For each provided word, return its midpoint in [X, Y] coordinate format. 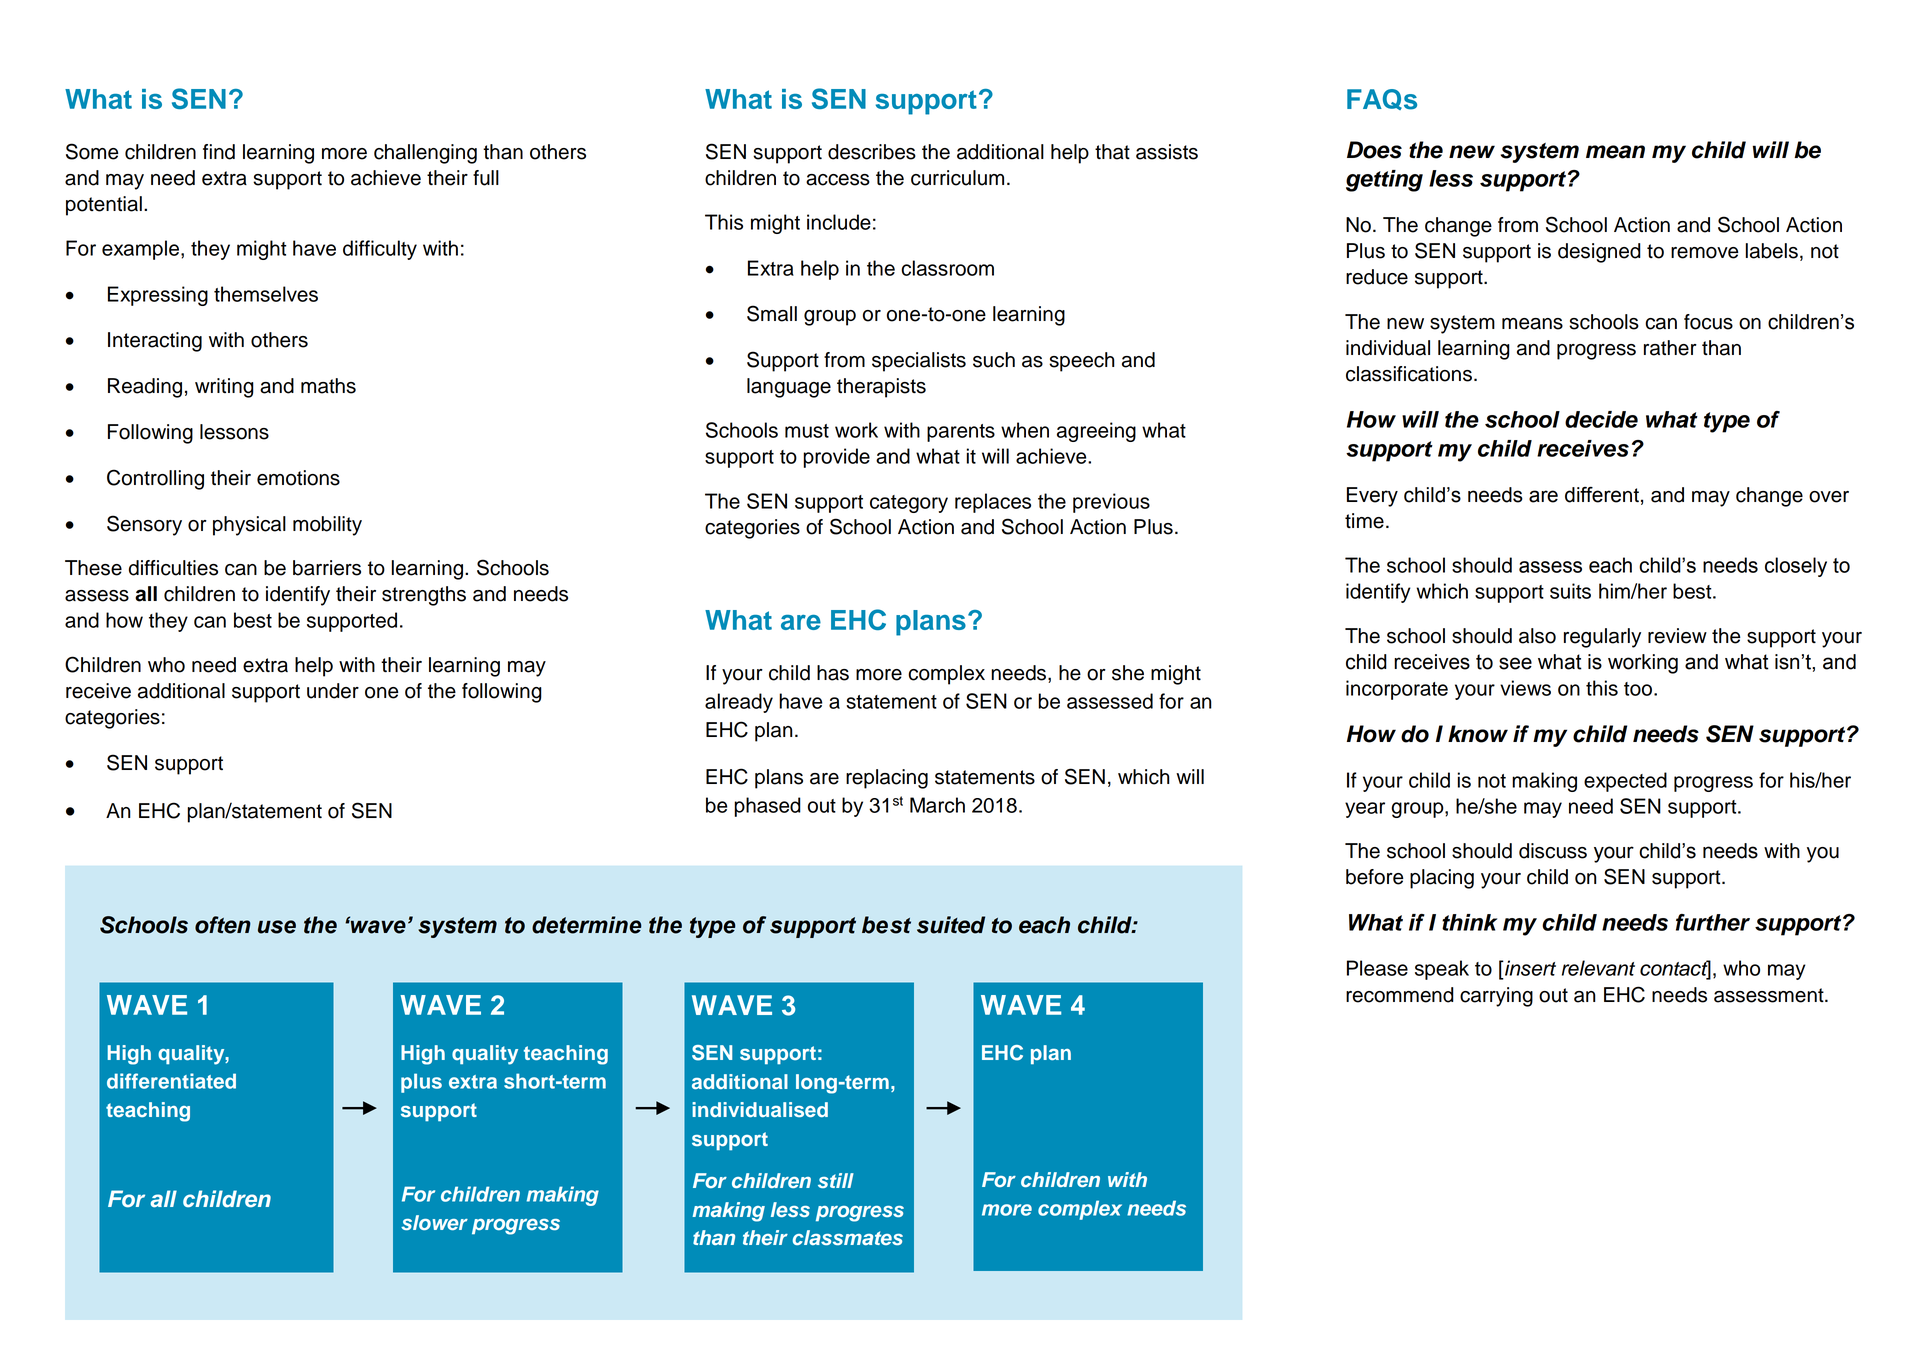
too [1639, 689]
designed [1599, 253]
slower [434, 1222]
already [739, 703]
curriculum [957, 178]
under [333, 691]
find [219, 152]
